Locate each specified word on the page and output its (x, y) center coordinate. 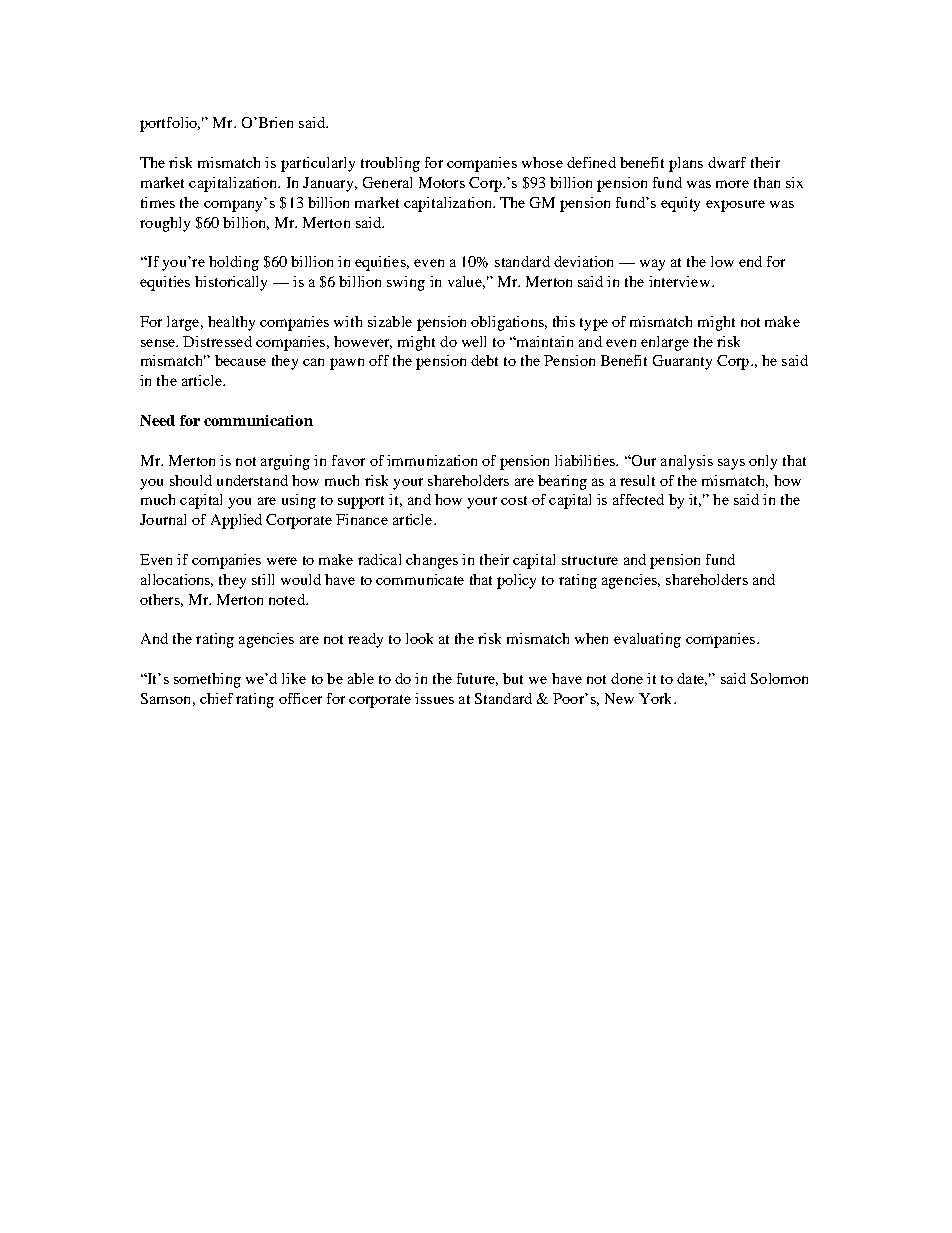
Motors (442, 182)
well (474, 341)
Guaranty (682, 362)
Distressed (217, 341)
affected (638, 499)
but (513, 678)
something (207, 680)
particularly (318, 164)
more (732, 184)
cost (514, 500)
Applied (236, 521)
